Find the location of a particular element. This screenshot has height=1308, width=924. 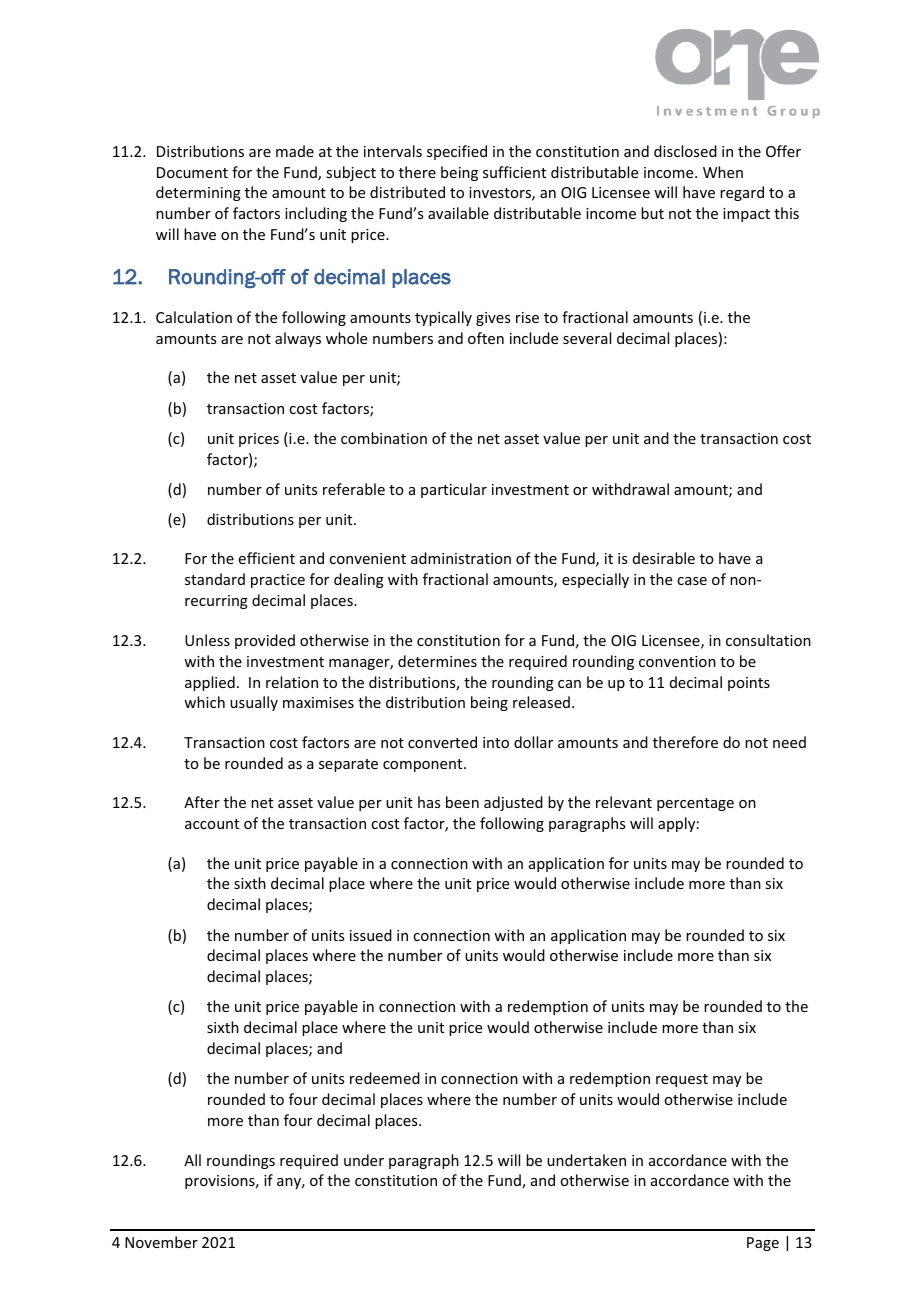

request is located at coordinates (682, 1080).
